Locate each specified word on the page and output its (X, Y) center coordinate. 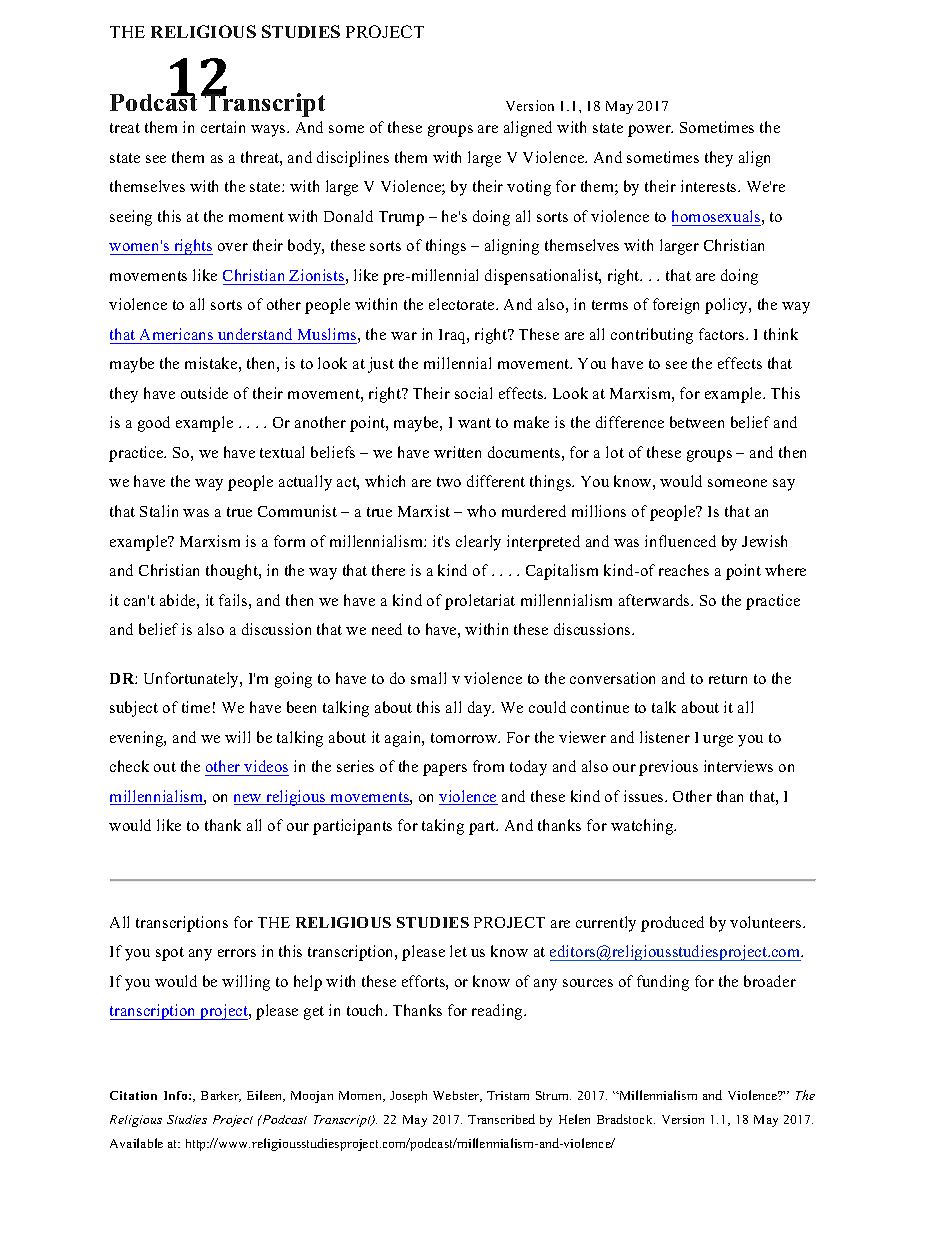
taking (443, 827)
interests (710, 186)
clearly (478, 543)
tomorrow (465, 738)
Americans (176, 334)
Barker (221, 1096)
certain (223, 127)
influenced (680, 541)
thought (233, 572)
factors (723, 334)
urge (718, 741)
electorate (463, 304)
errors (237, 953)
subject (134, 709)
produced (672, 924)
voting (529, 188)
